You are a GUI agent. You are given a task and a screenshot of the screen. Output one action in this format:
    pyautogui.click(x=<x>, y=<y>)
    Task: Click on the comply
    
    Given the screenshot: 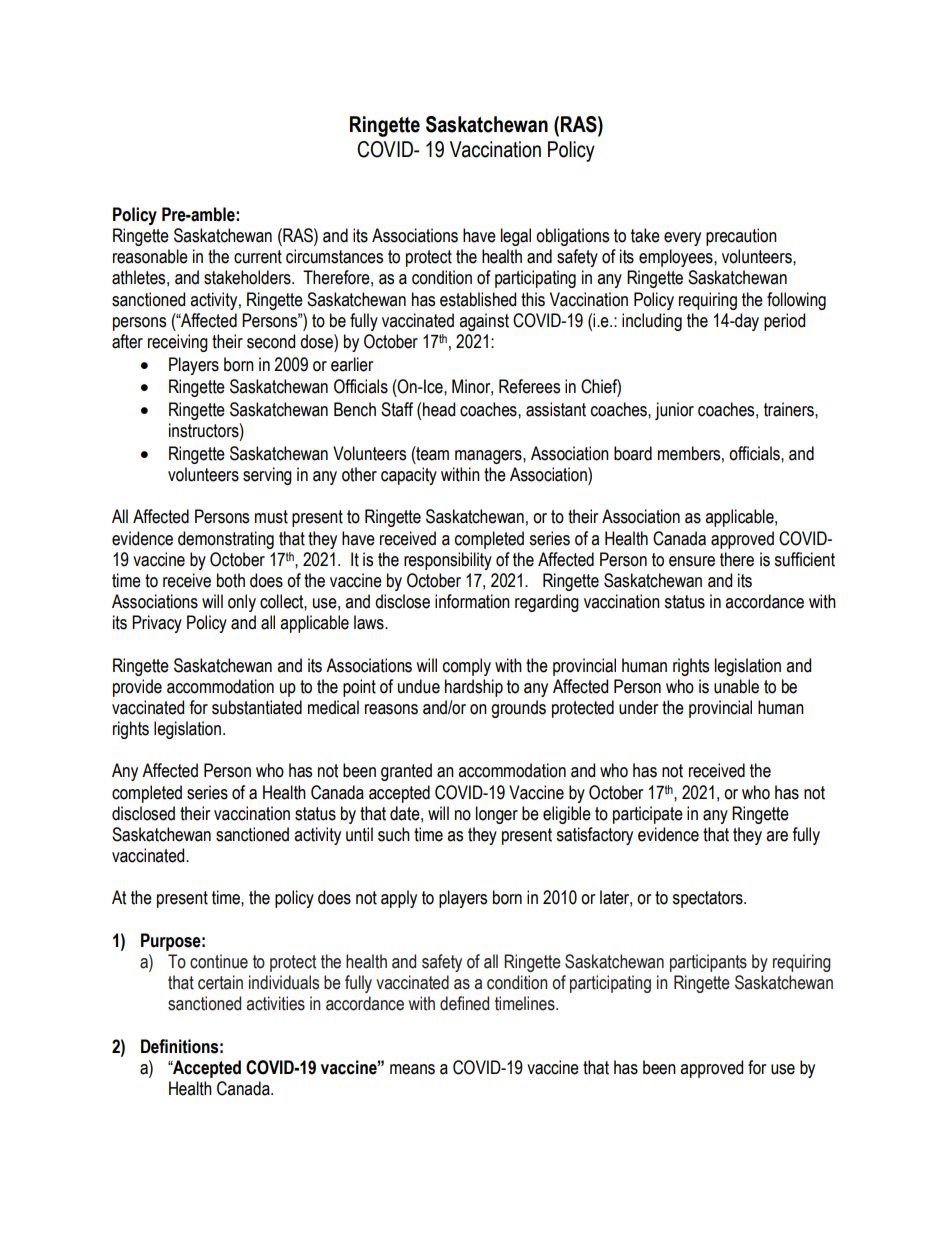 What is the action you would take?
    pyautogui.click(x=467, y=667)
